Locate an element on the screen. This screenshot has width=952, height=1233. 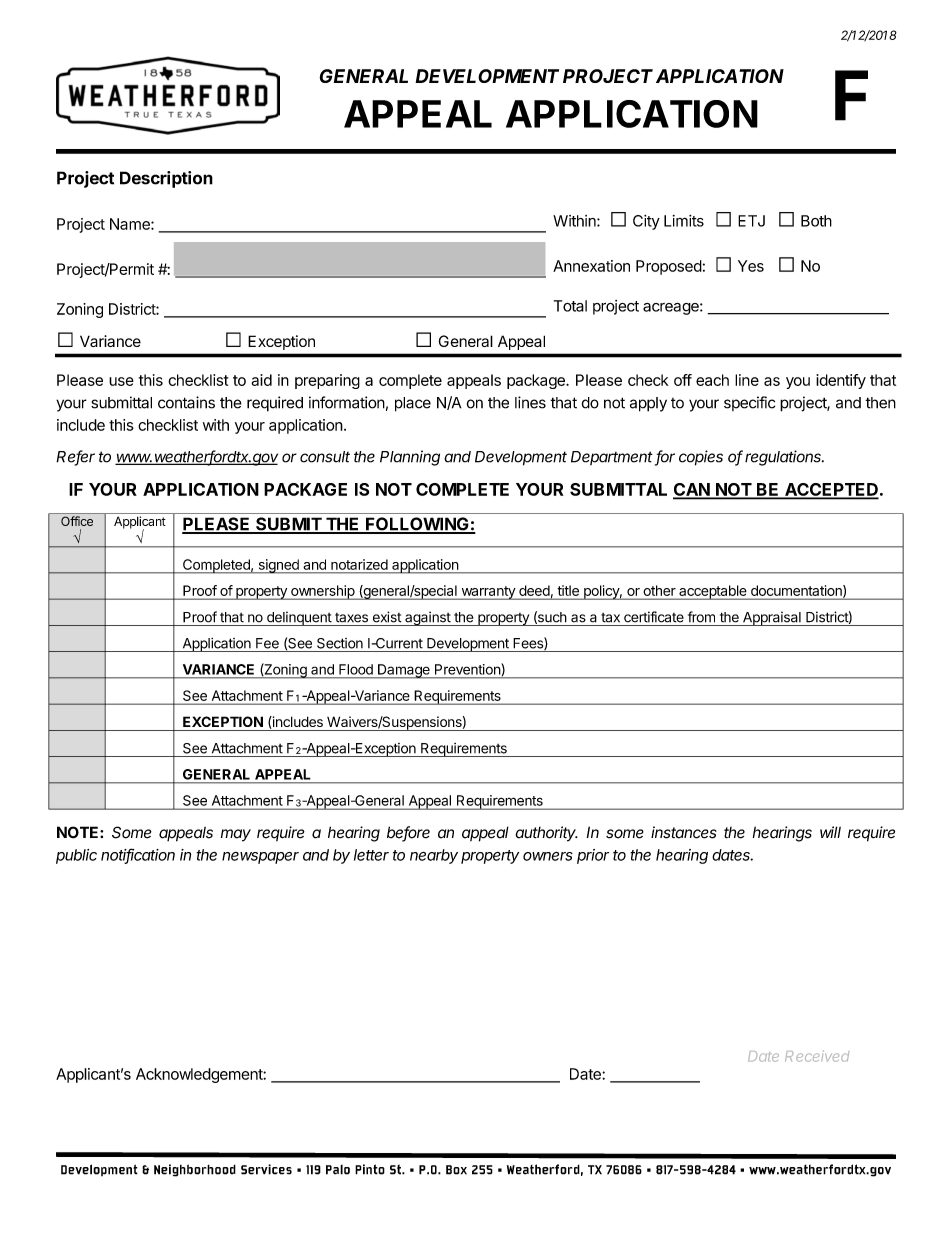
Appraisal is located at coordinates (771, 618).
